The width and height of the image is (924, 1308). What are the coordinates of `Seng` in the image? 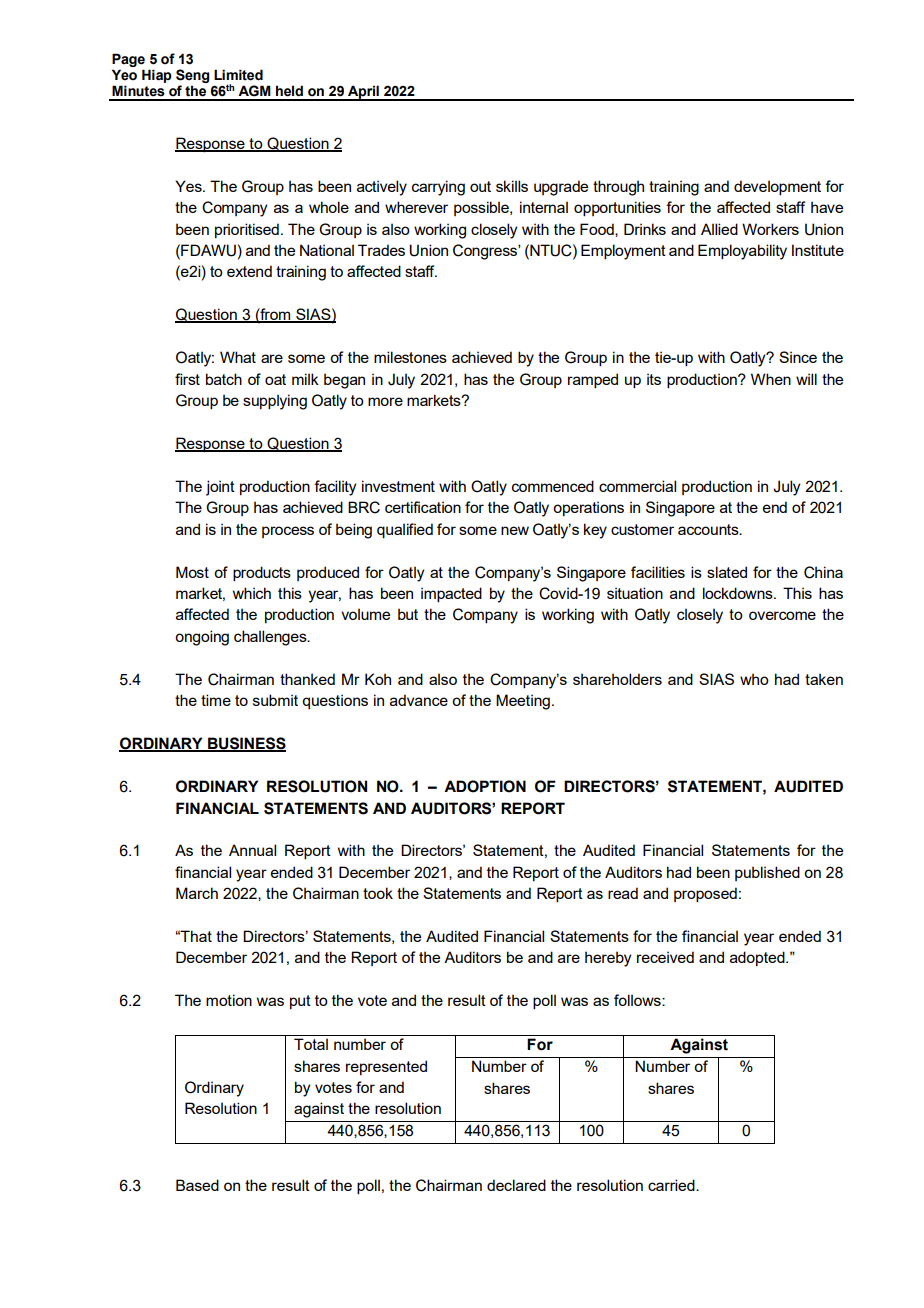 It's located at (192, 76).
